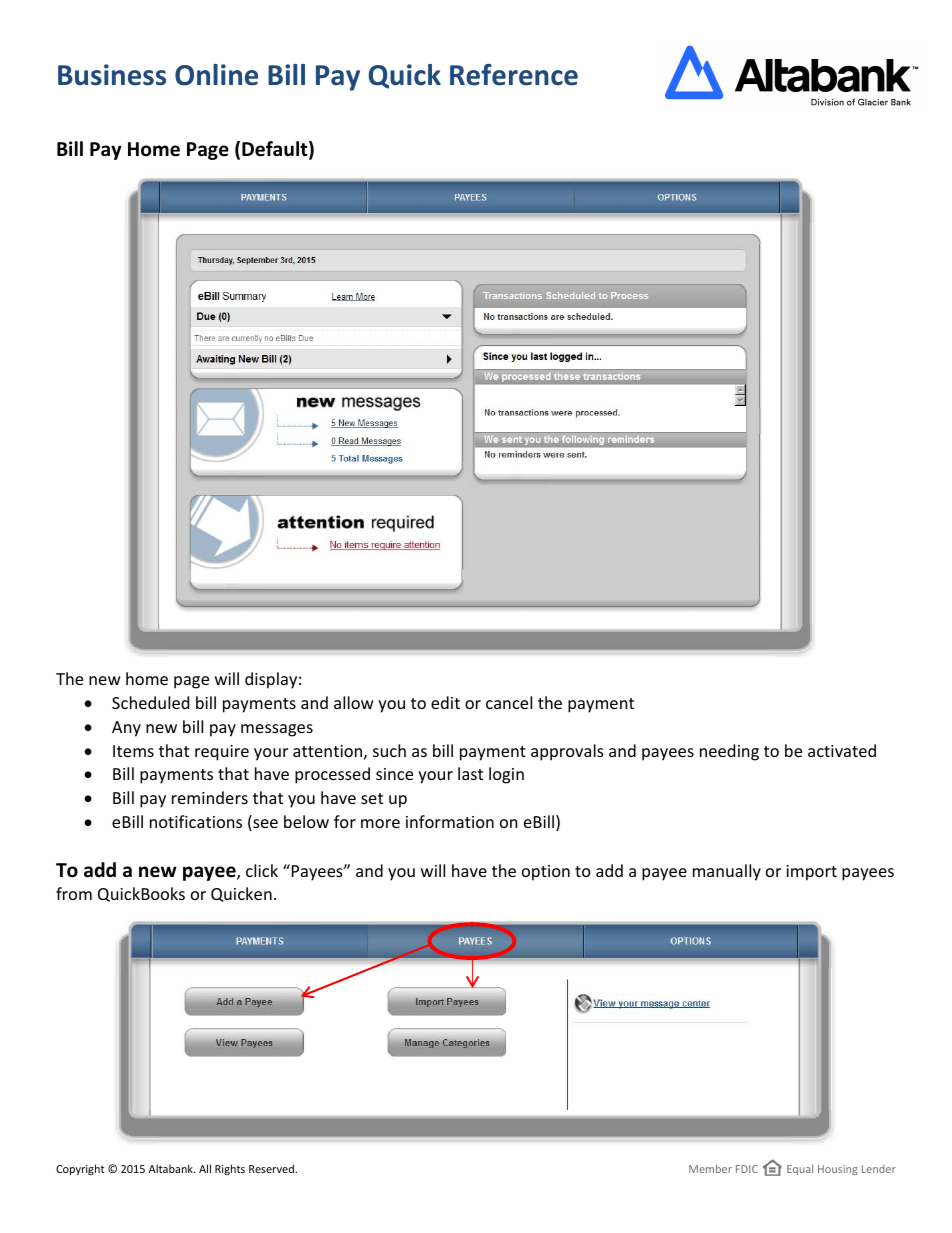 The image size is (952, 1233). What do you see at coordinates (514, 75) in the image?
I see `Reference` at bounding box center [514, 75].
